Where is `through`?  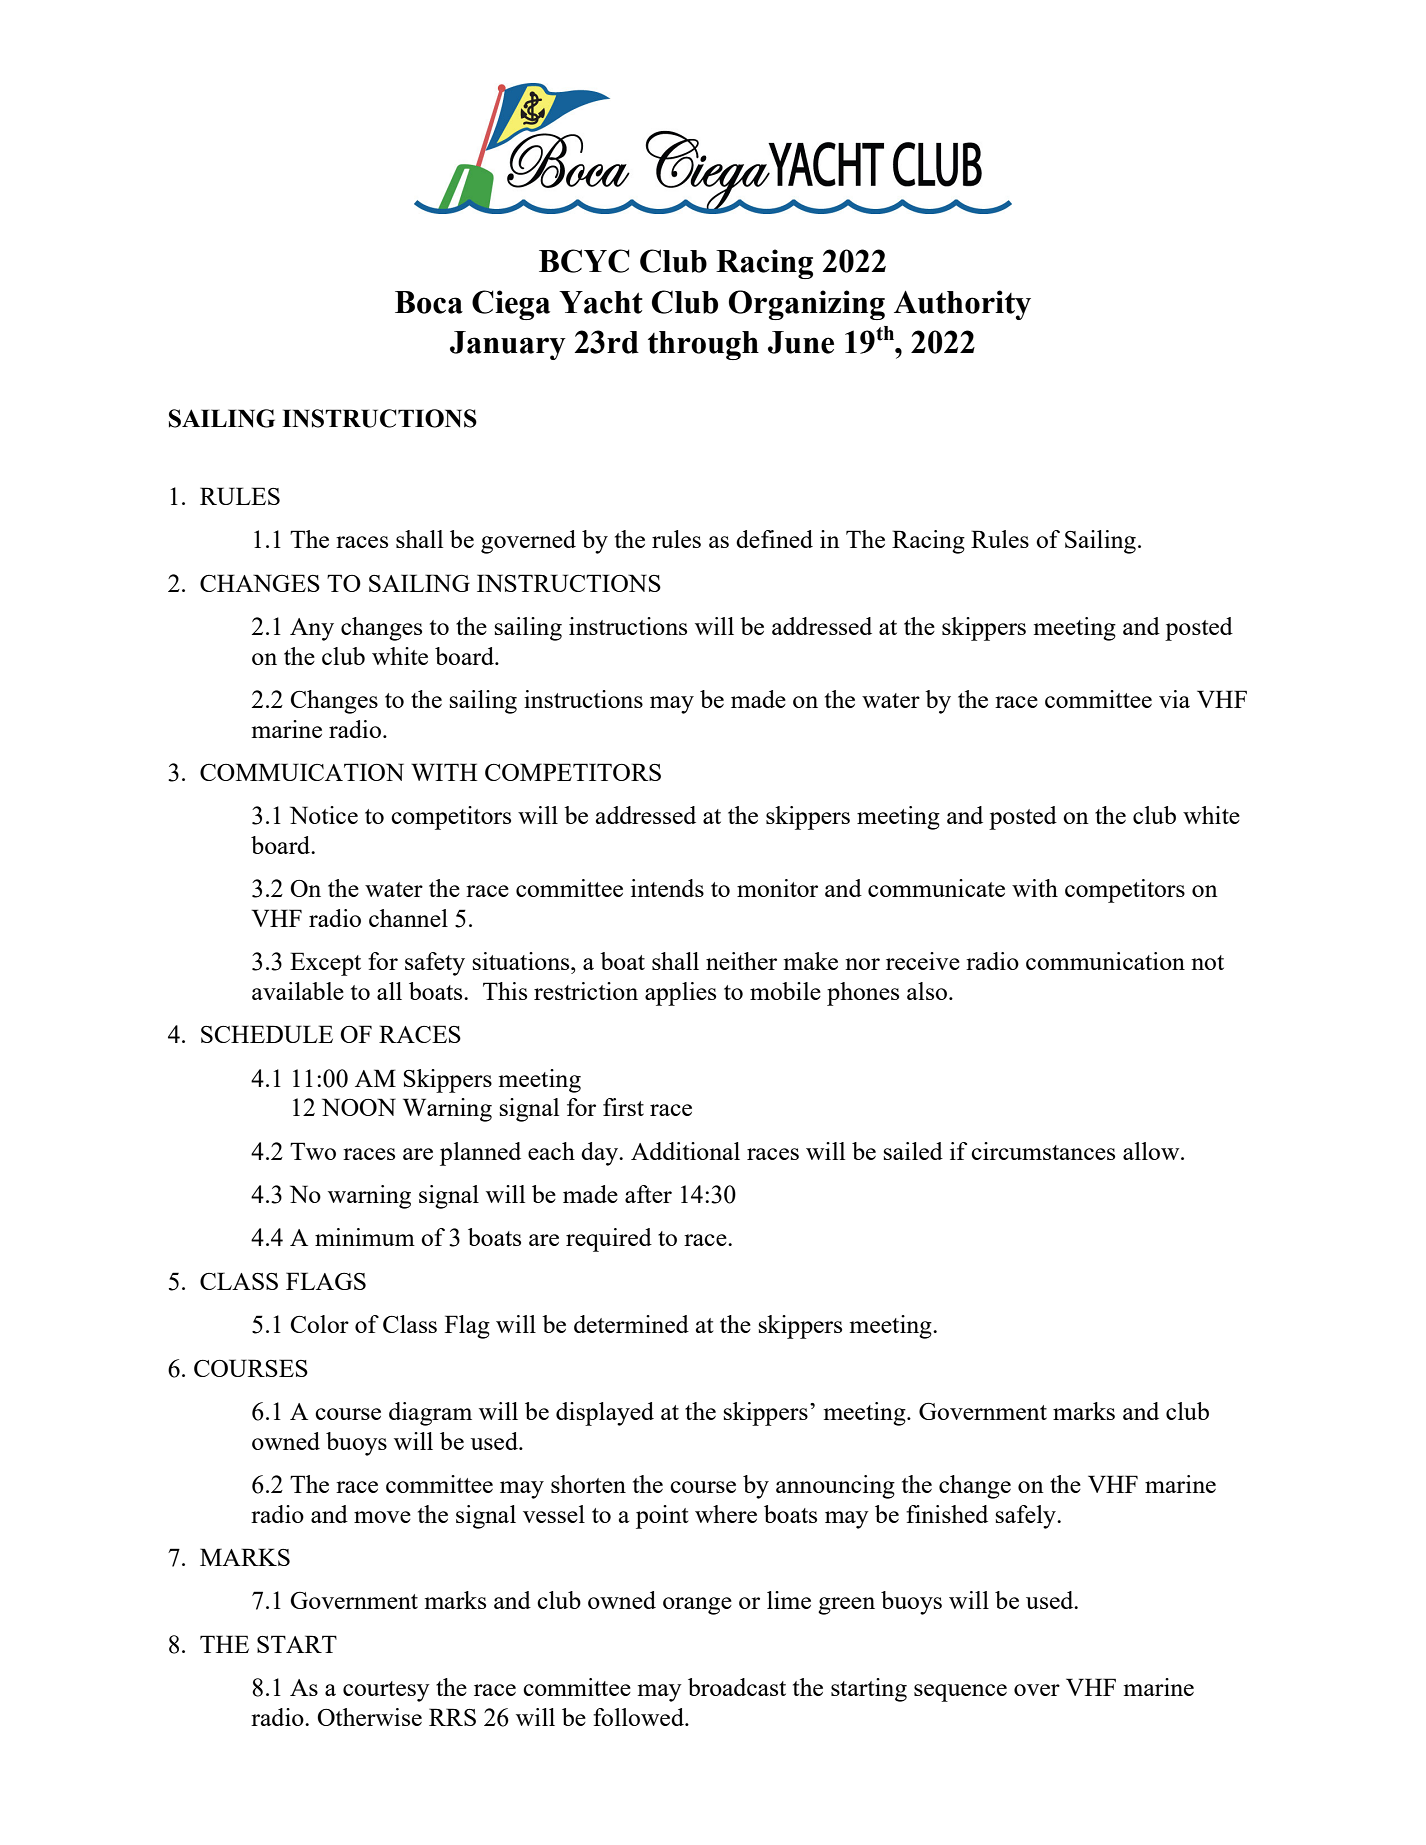
through is located at coordinates (703, 345).
